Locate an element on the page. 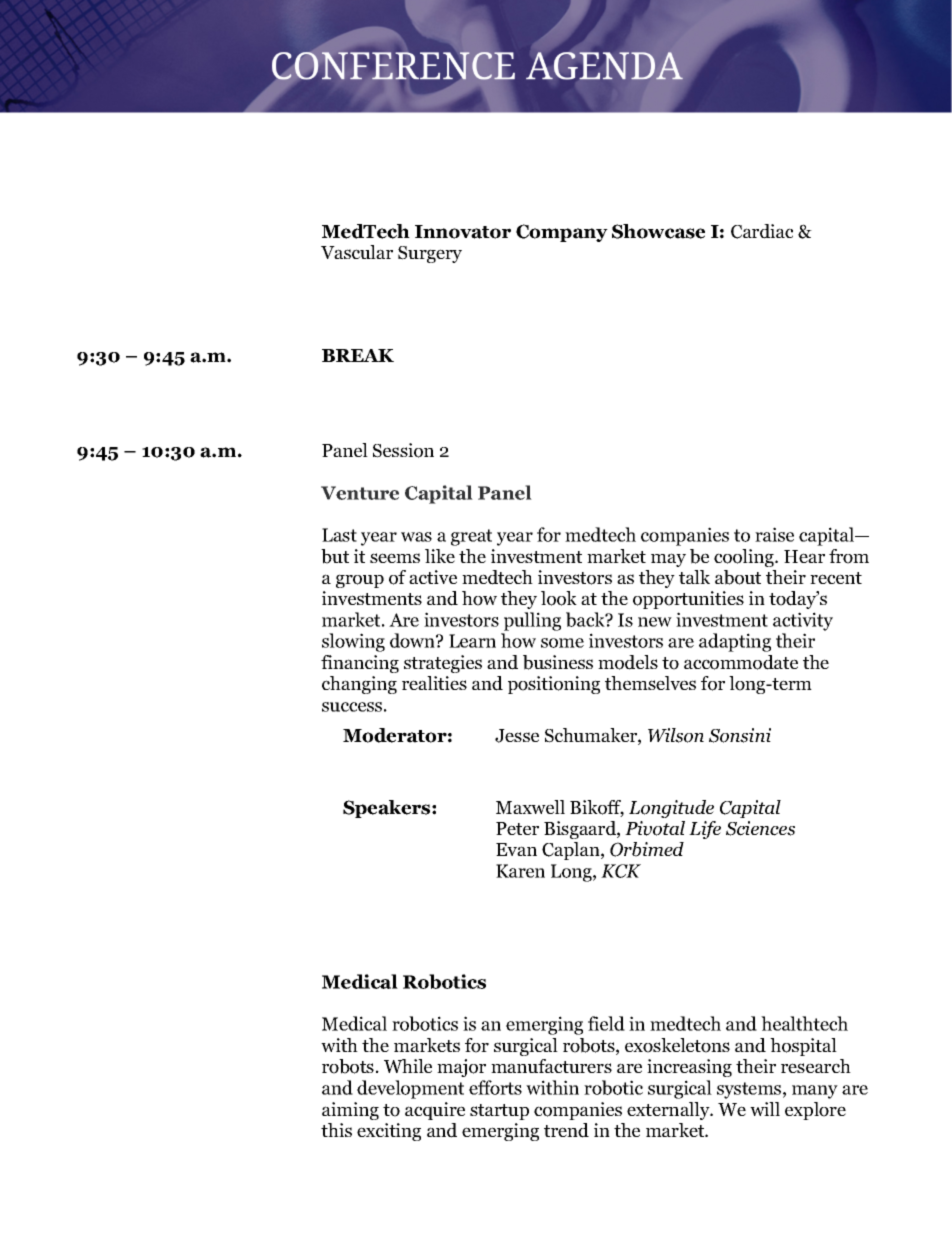  Caplan is located at coordinates (572, 851).
